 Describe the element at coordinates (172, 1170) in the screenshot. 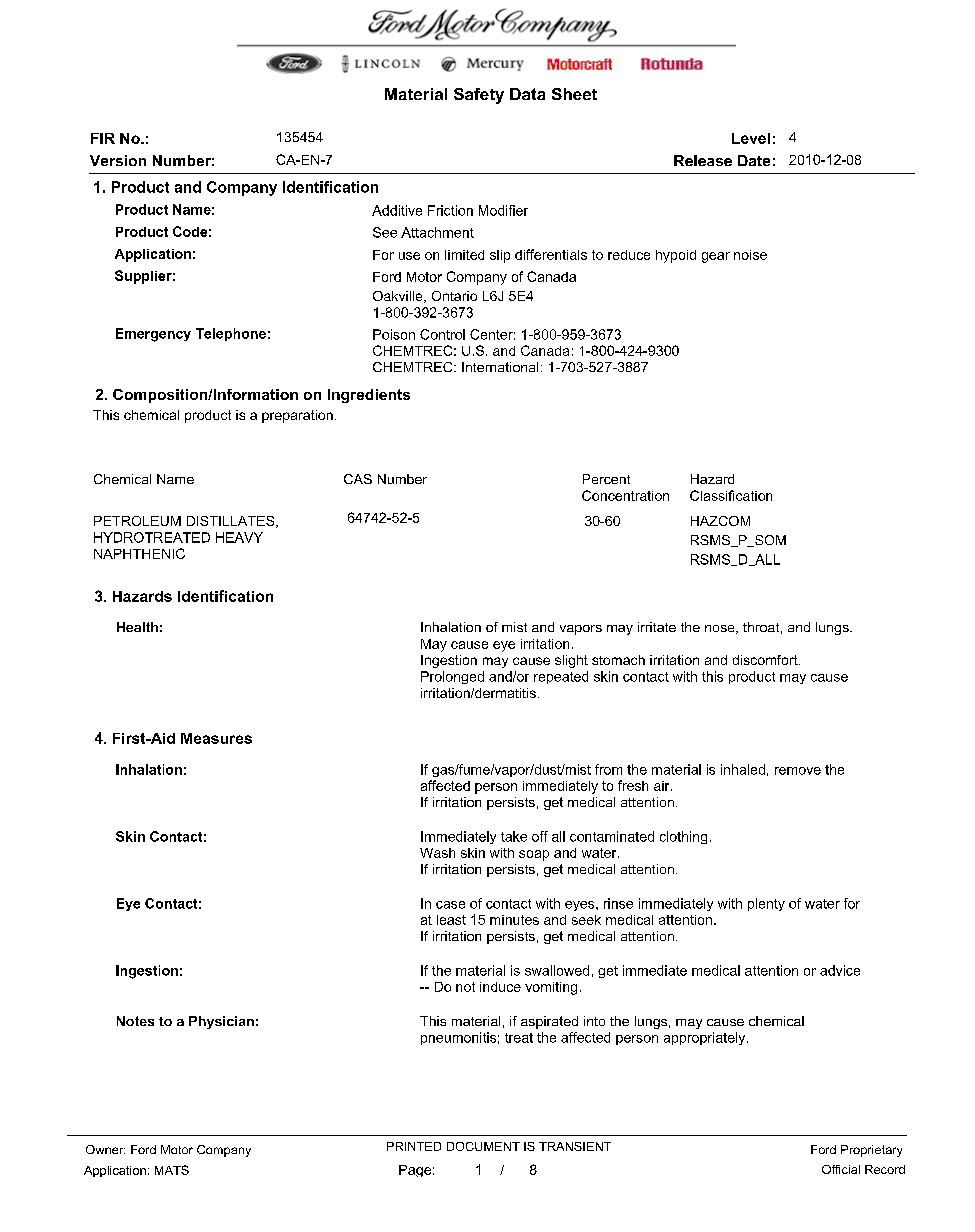

I see `MATS` at that location.
